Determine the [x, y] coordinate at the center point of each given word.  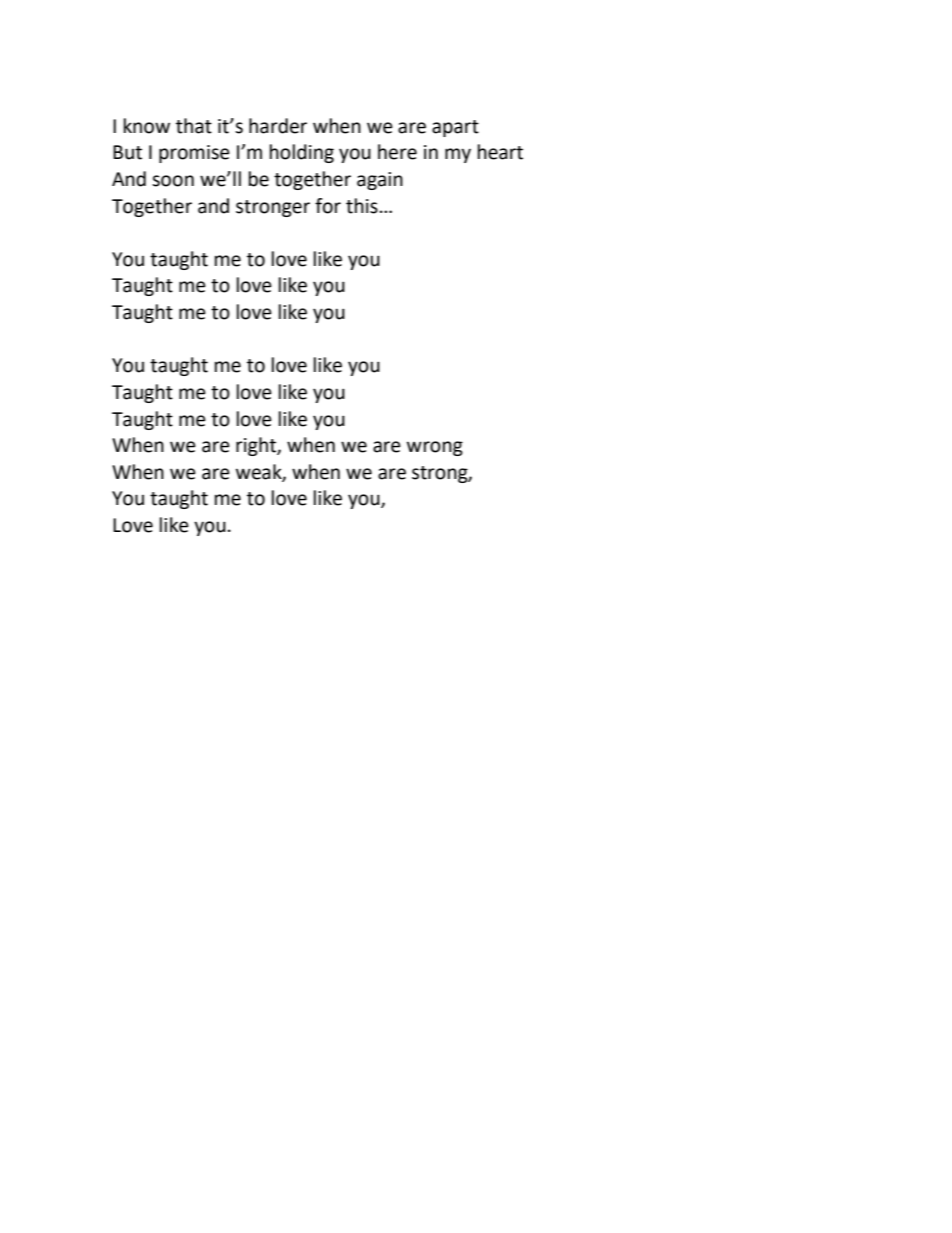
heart [500, 152]
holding [302, 153]
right [257, 446]
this [362, 206]
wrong [435, 448]
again [380, 181]
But [127, 152]
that [194, 126]
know [147, 126]
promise [194, 154]
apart [455, 128]
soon [173, 181]
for [328, 206]
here [397, 152]
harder [278, 126]
